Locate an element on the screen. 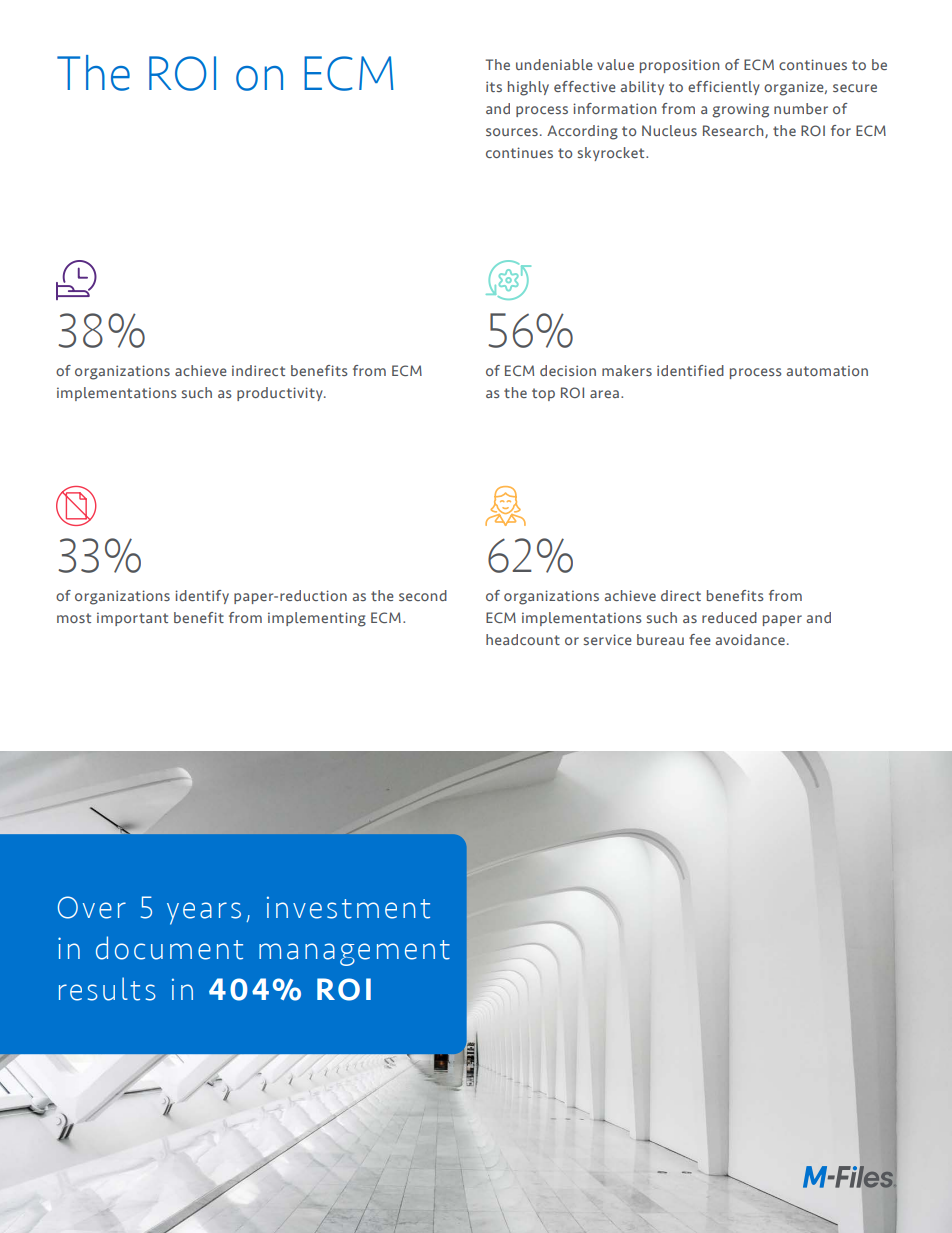 This screenshot has width=952, height=1233. important is located at coordinates (132, 619).
